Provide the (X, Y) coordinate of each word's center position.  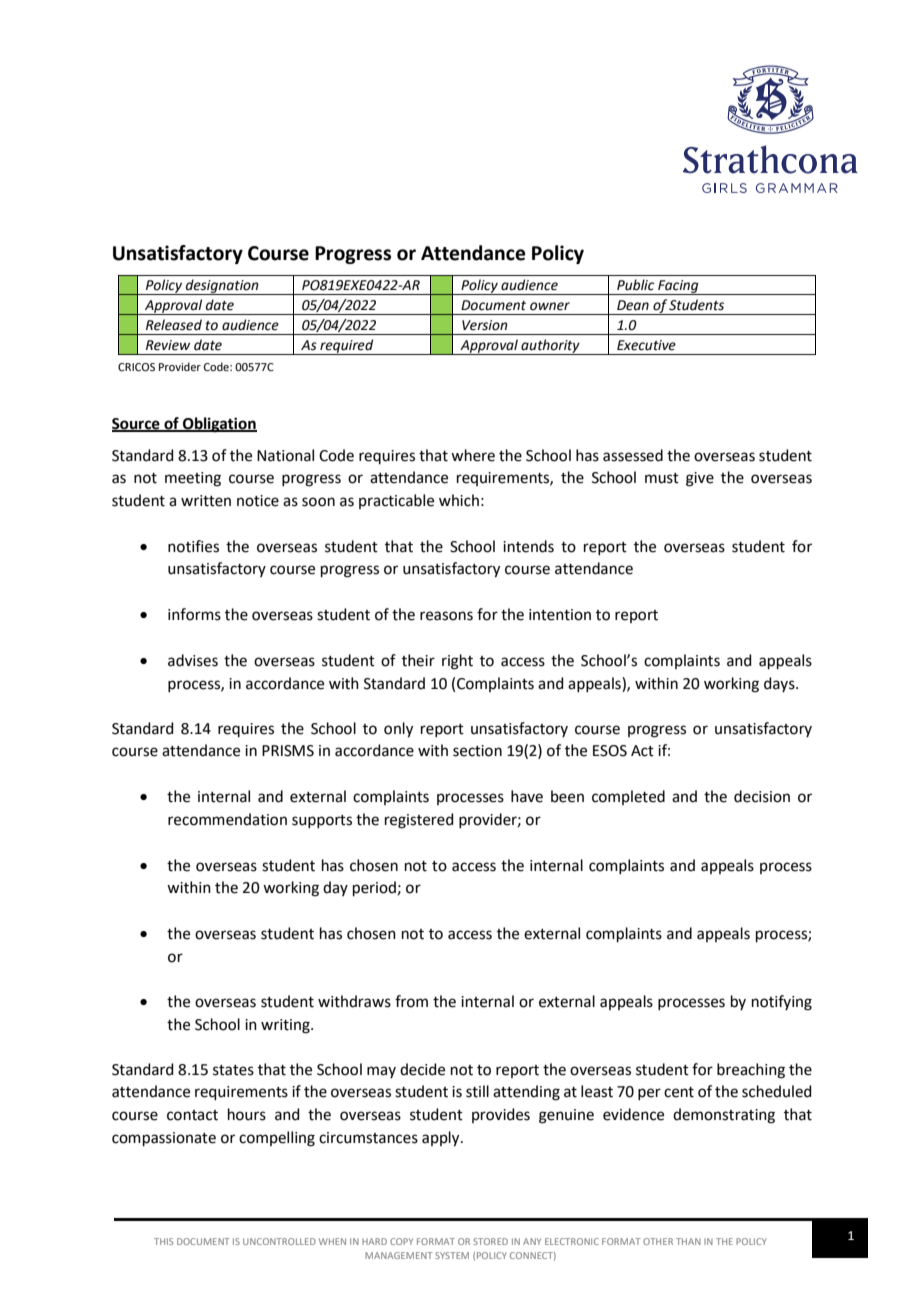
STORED (490, 1241)
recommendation (227, 819)
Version (485, 325)
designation (222, 287)
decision (762, 796)
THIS (163, 1241)
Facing (678, 287)
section (477, 751)
